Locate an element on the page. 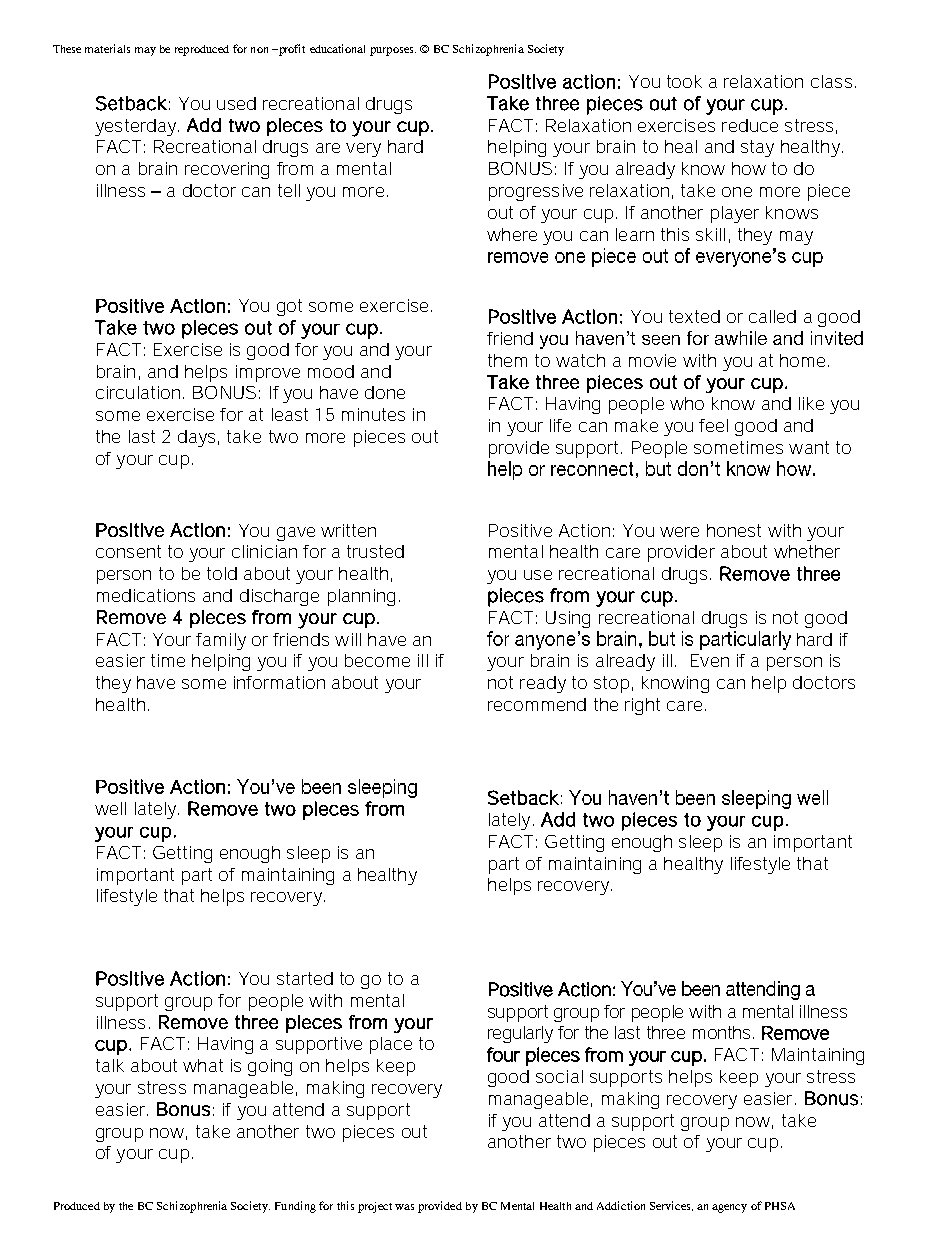 This image has width=952, height=1233. agency is located at coordinates (729, 1208).
